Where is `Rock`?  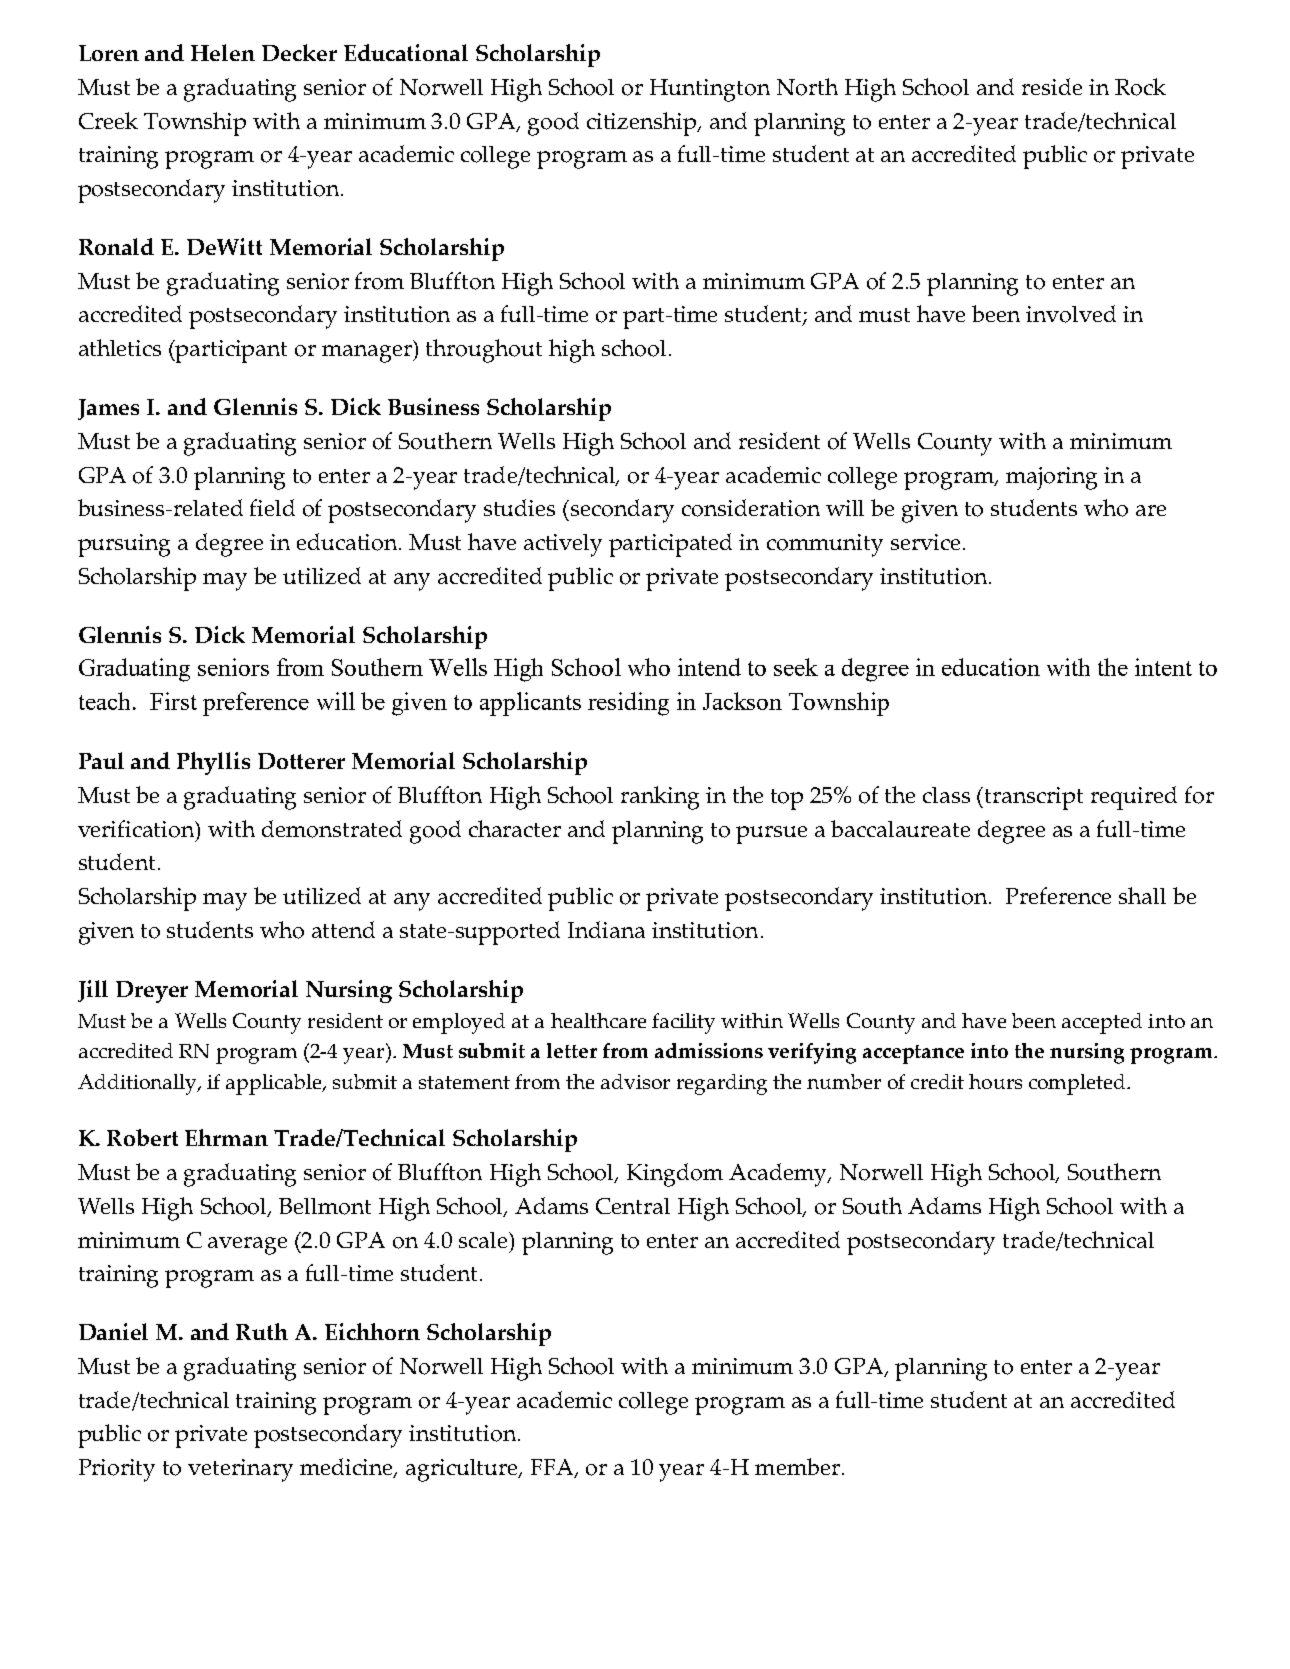
Rock is located at coordinates (1140, 87).
